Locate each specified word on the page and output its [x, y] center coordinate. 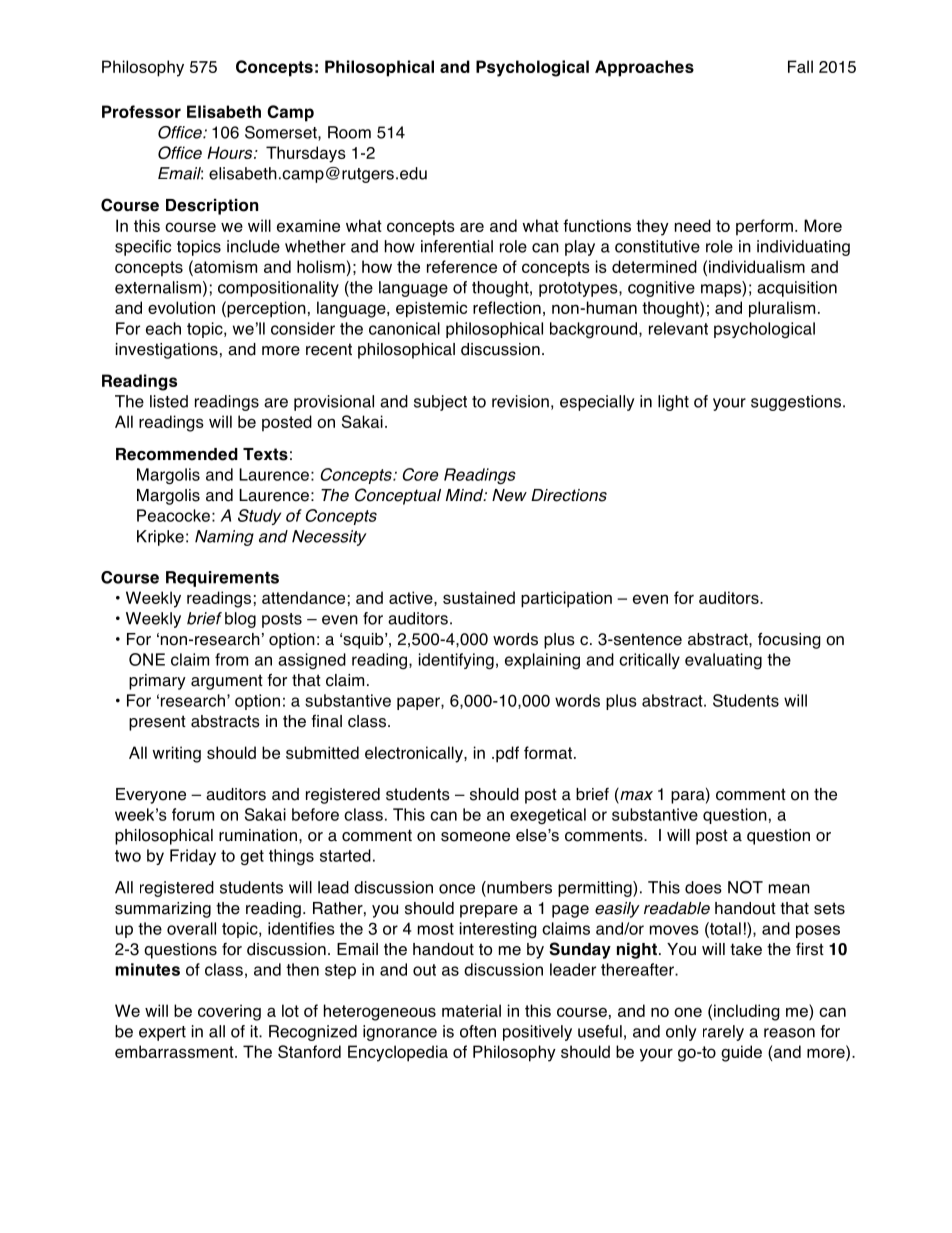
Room [349, 132]
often [478, 1031]
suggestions [796, 403]
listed [169, 401]
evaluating [723, 661]
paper [419, 703]
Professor [141, 111]
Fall [800, 66]
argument [227, 682]
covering [229, 1012]
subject [440, 403]
